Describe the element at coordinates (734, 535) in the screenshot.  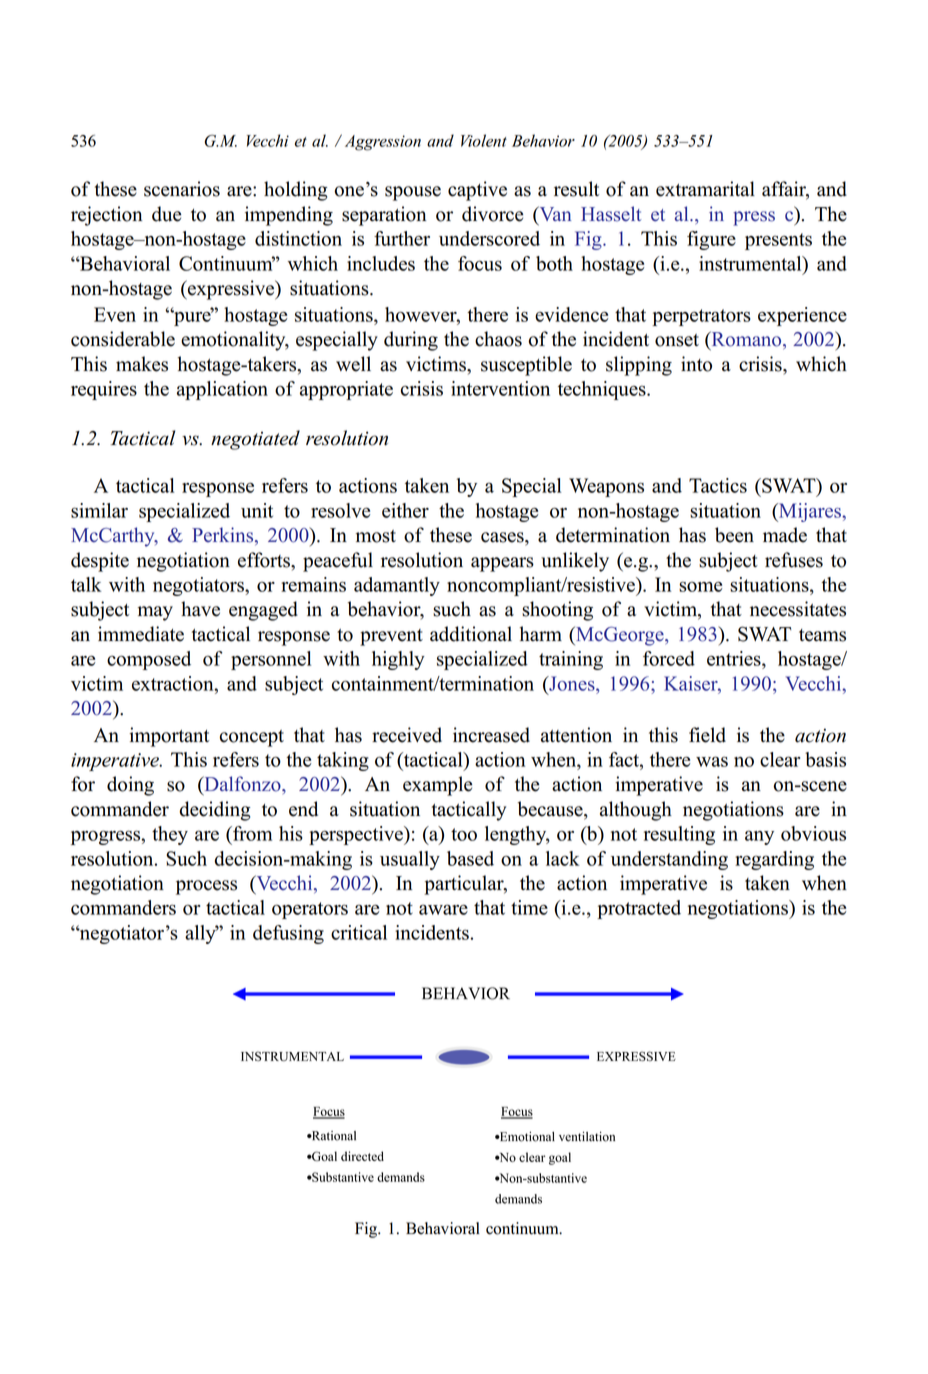
I see `been` at that location.
